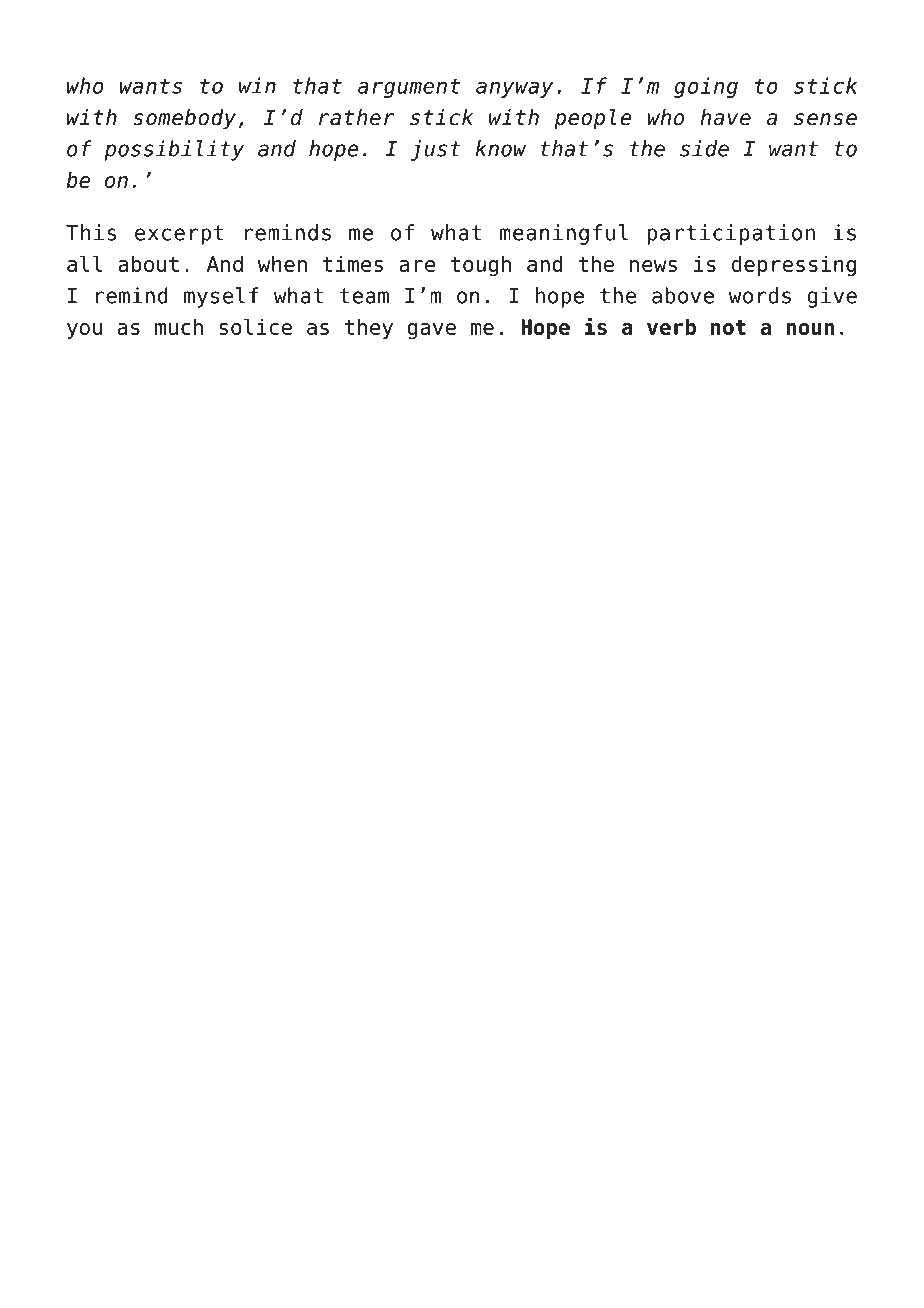 This image has height=1308, width=924. What do you see at coordinates (148, 264) in the image?
I see `about` at bounding box center [148, 264].
